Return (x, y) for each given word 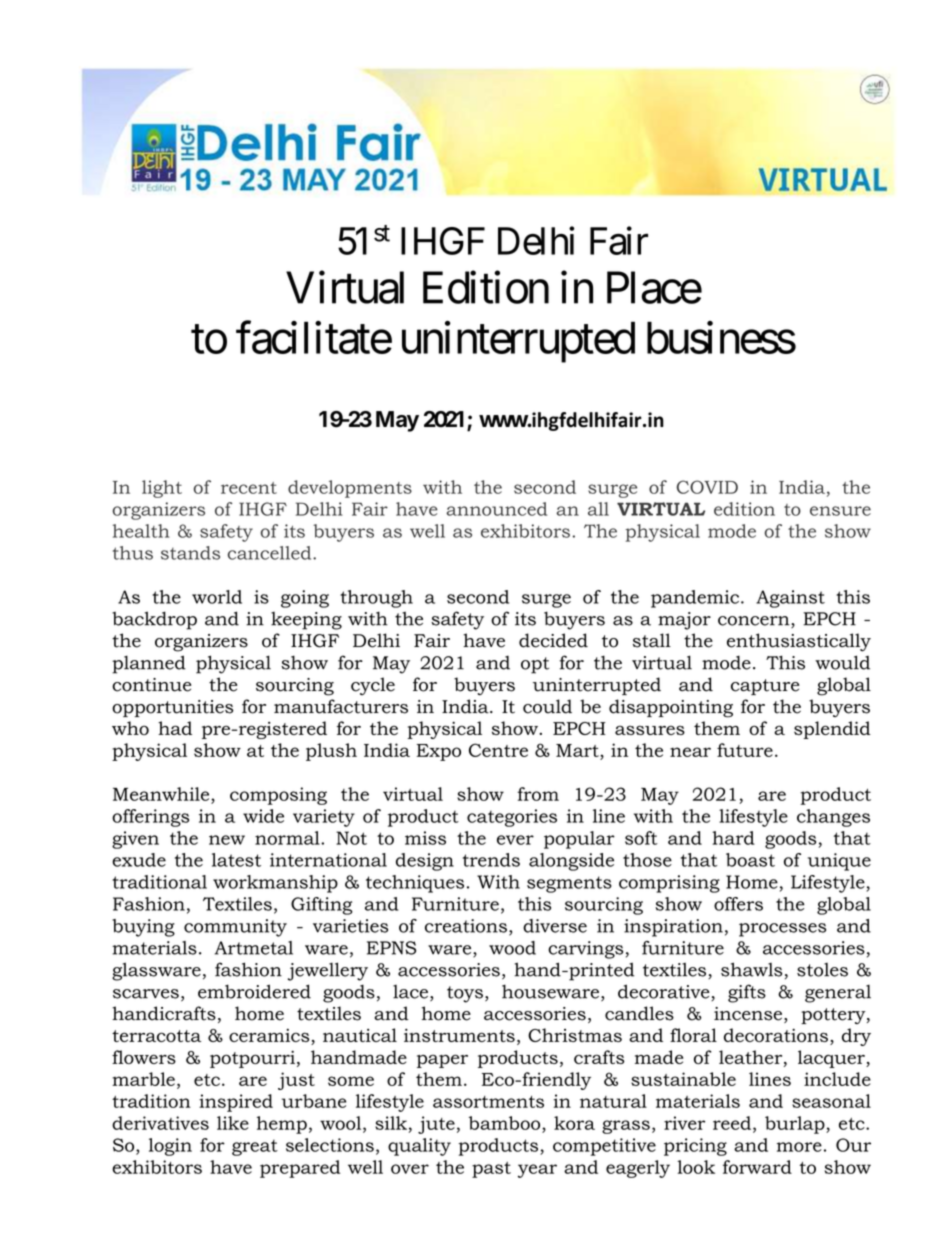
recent (249, 488)
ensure (840, 511)
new (227, 840)
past (491, 1170)
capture (765, 687)
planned (149, 664)
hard (733, 838)
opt (535, 665)
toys (465, 994)
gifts (747, 993)
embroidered (254, 991)
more (799, 1147)
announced (496, 509)
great (255, 1147)
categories (512, 818)
